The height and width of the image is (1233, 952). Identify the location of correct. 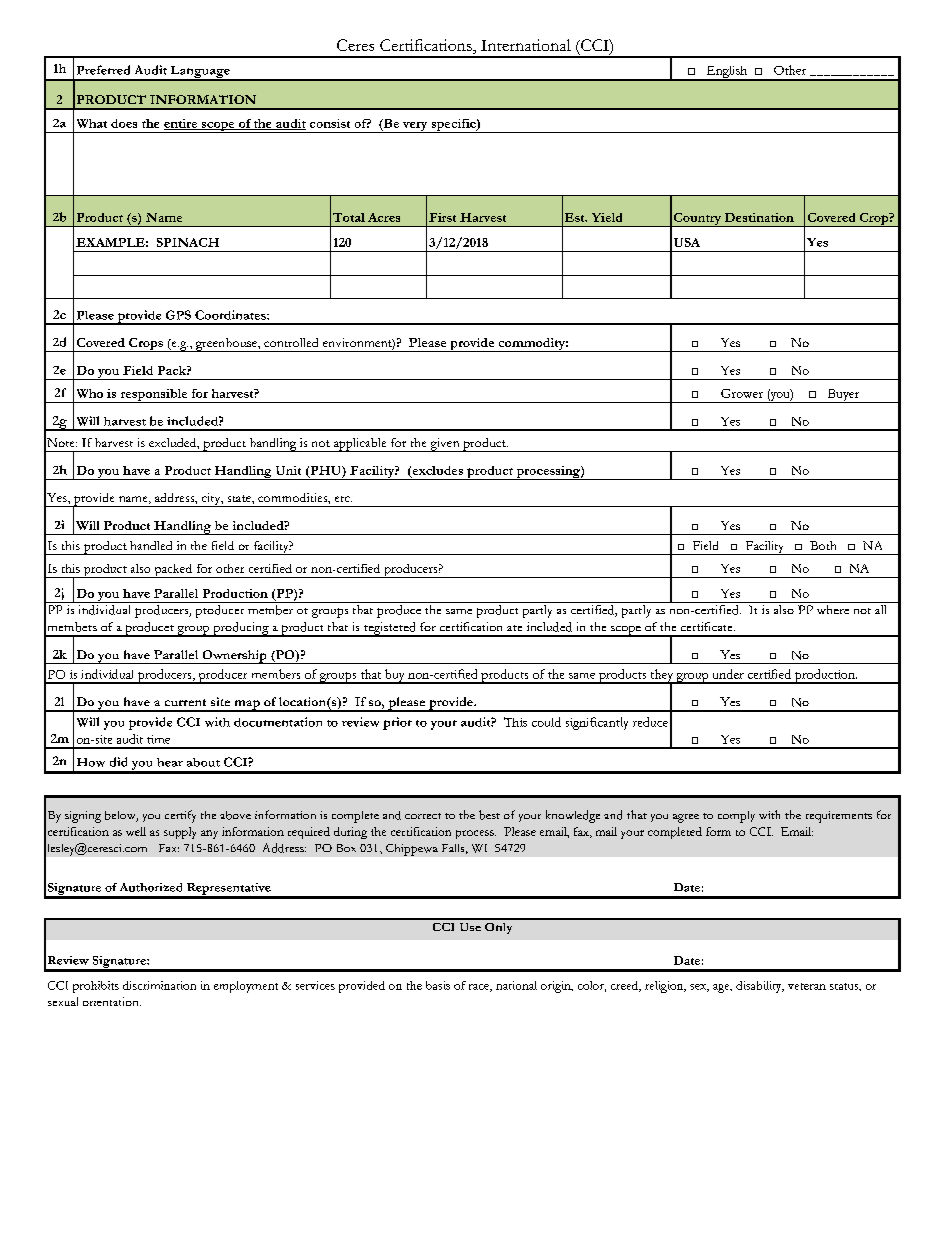
(423, 816).
